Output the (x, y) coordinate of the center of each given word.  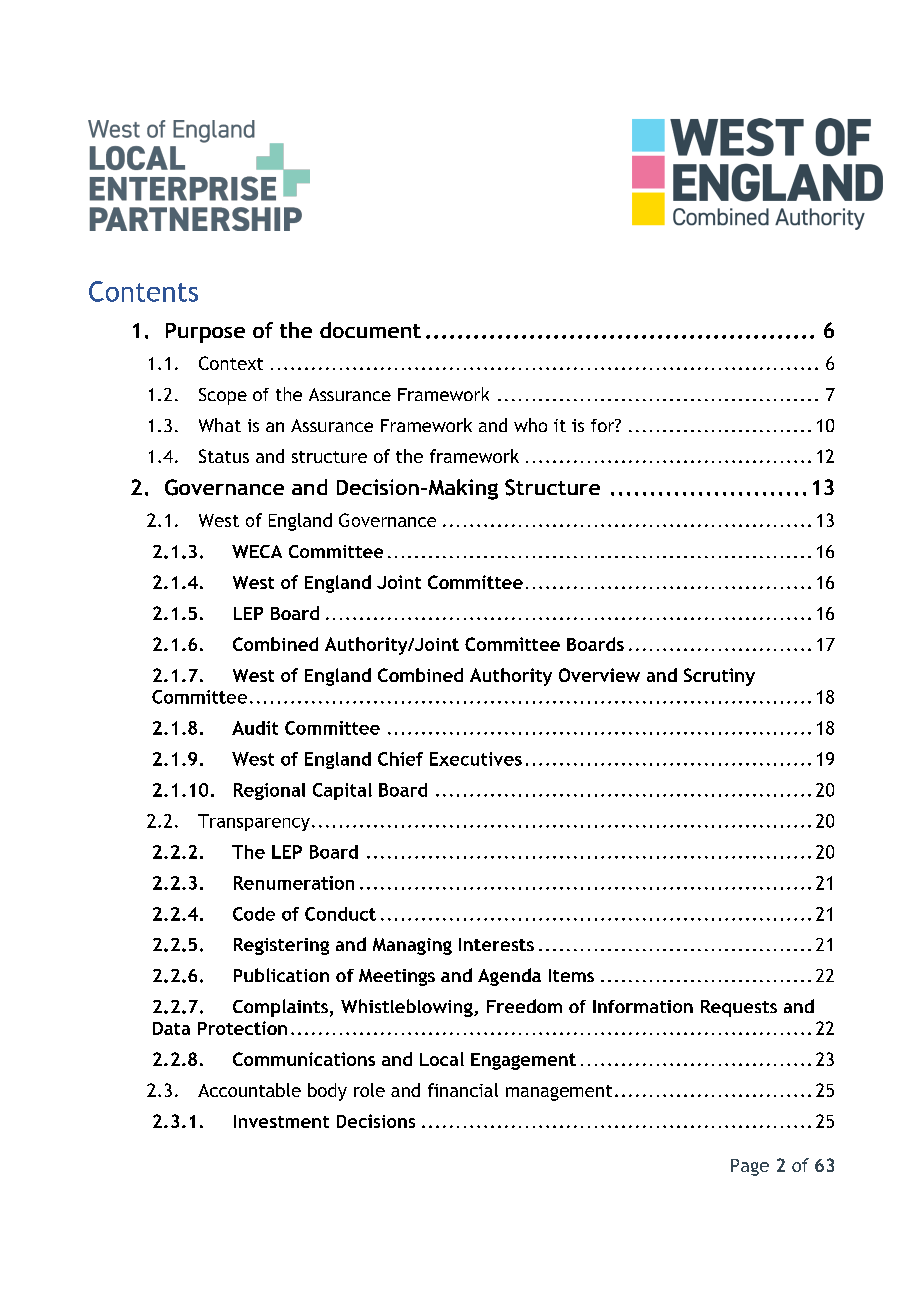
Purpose (205, 333)
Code (254, 914)
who (530, 425)
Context (231, 363)
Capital (342, 791)
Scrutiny (719, 677)
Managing (412, 946)
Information (643, 1006)
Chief (400, 759)
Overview (599, 675)
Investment (281, 1121)
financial (463, 1090)
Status (224, 456)
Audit (255, 728)
